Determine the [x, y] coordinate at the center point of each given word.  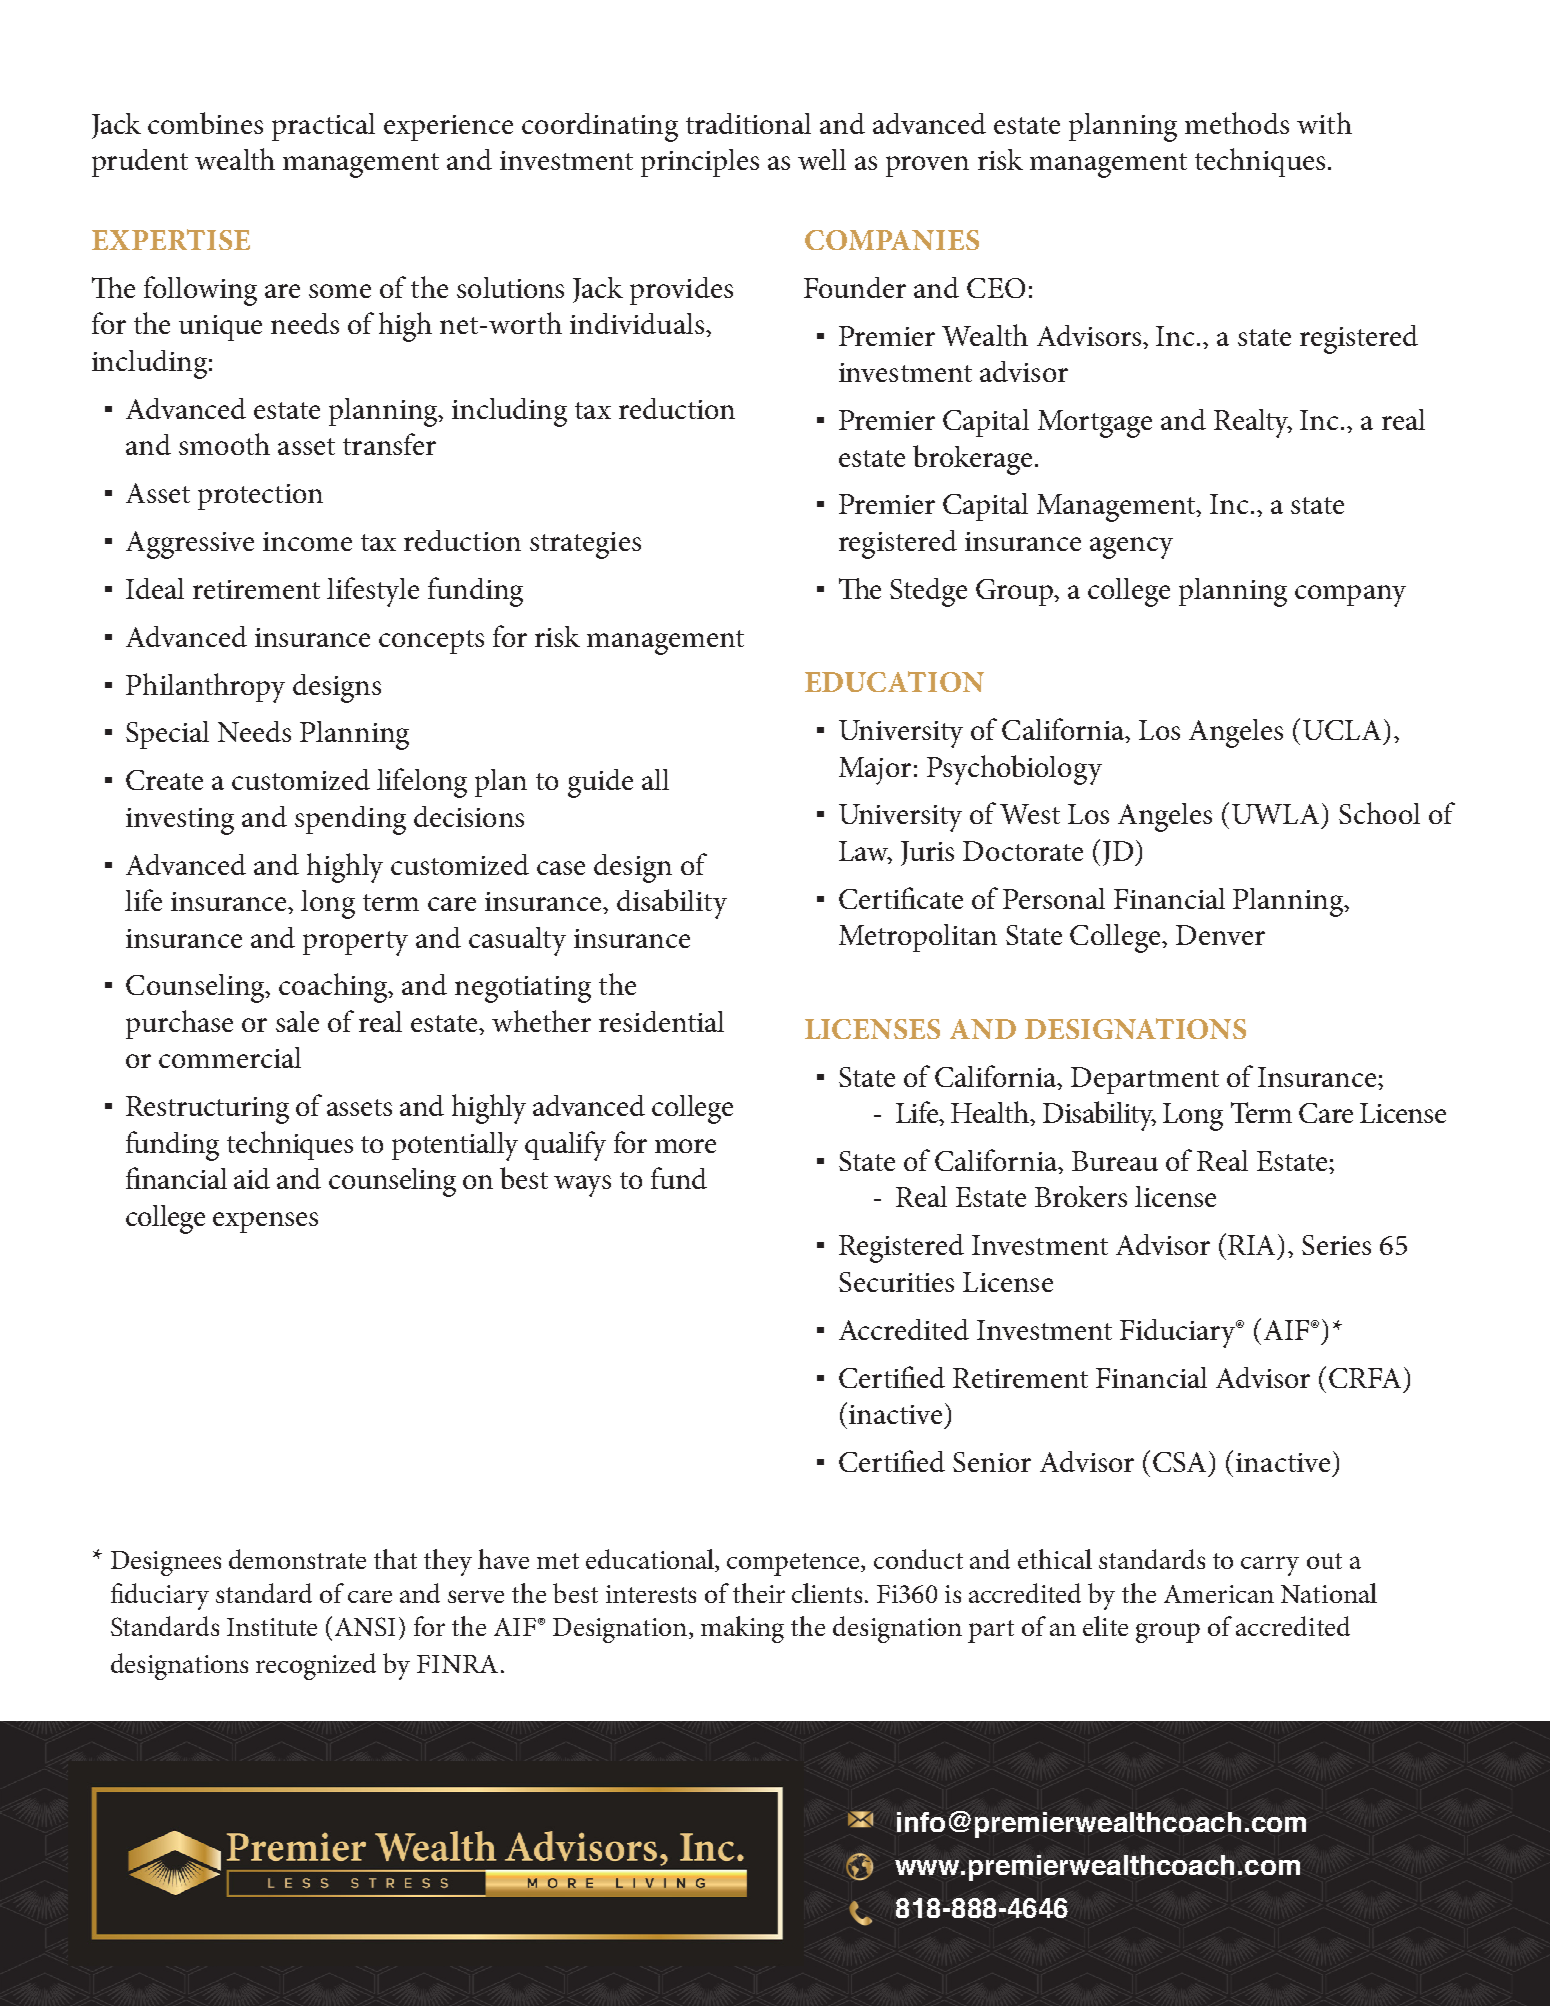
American [1219, 1594]
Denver [1220, 935]
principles [700, 163]
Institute [272, 1627]
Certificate [901, 898]
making [742, 1629]
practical [323, 127]
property [355, 943]
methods [1237, 123]
